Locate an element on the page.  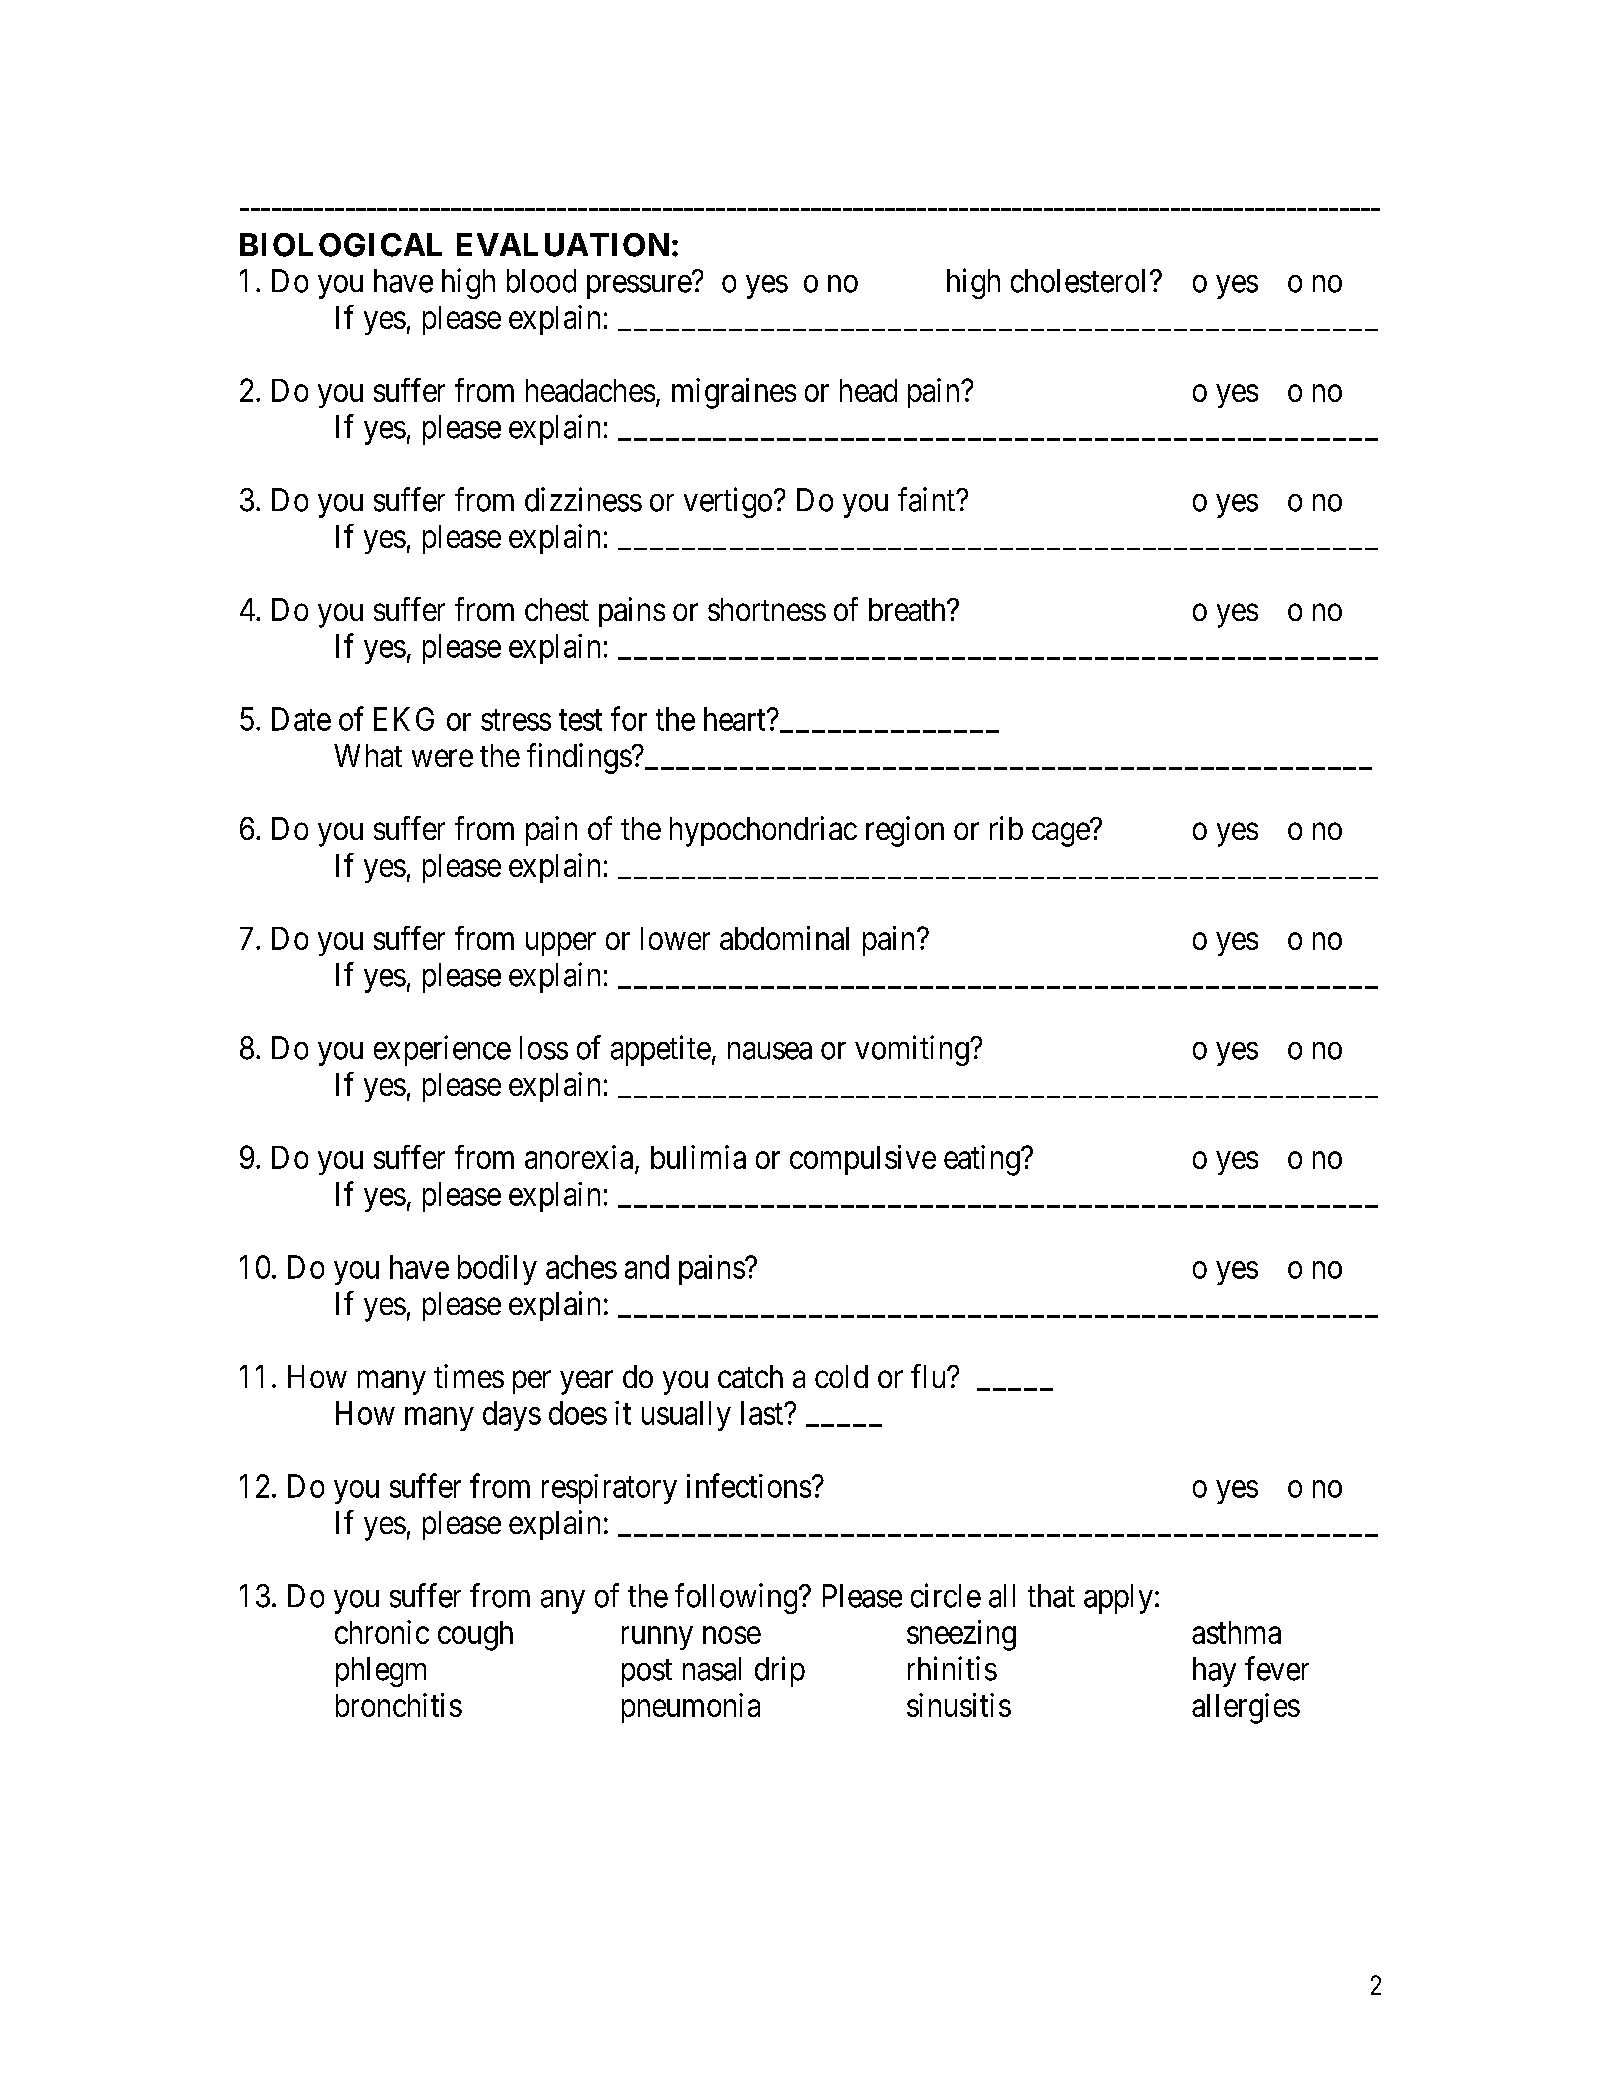
experience is located at coordinates (442, 1050).
